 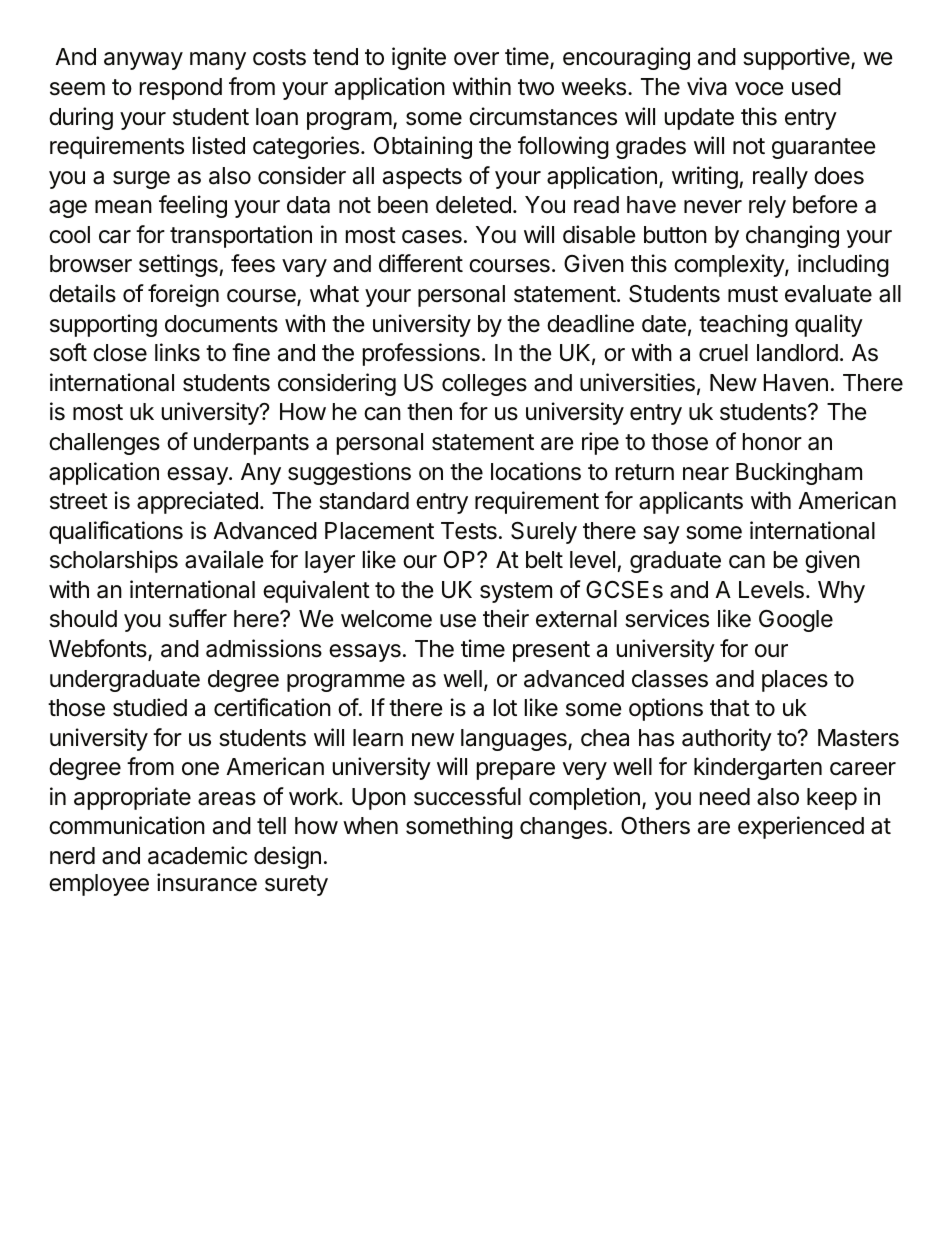 I want to click on academic, so click(x=197, y=855).
